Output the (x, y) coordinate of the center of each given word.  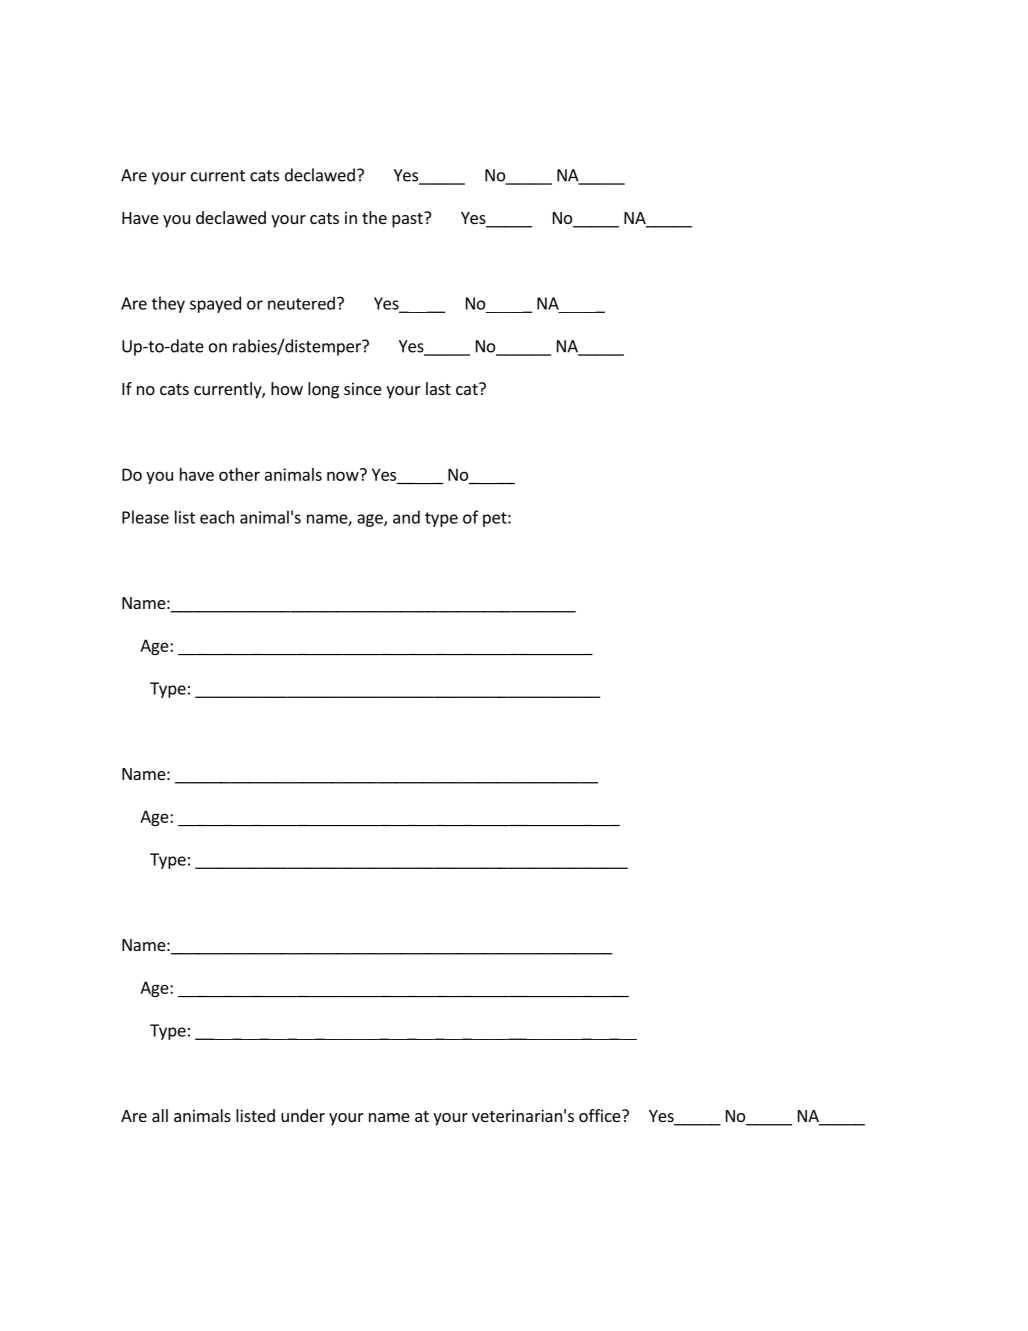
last (438, 388)
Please (145, 517)
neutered (301, 303)
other (239, 474)
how (287, 388)
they (168, 304)
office (601, 1115)
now (344, 475)
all (160, 1115)
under (303, 1115)
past (408, 220)
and (406, 517)
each (217, 517)
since (363, 388)
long (323, 390)
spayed (215, 304)
